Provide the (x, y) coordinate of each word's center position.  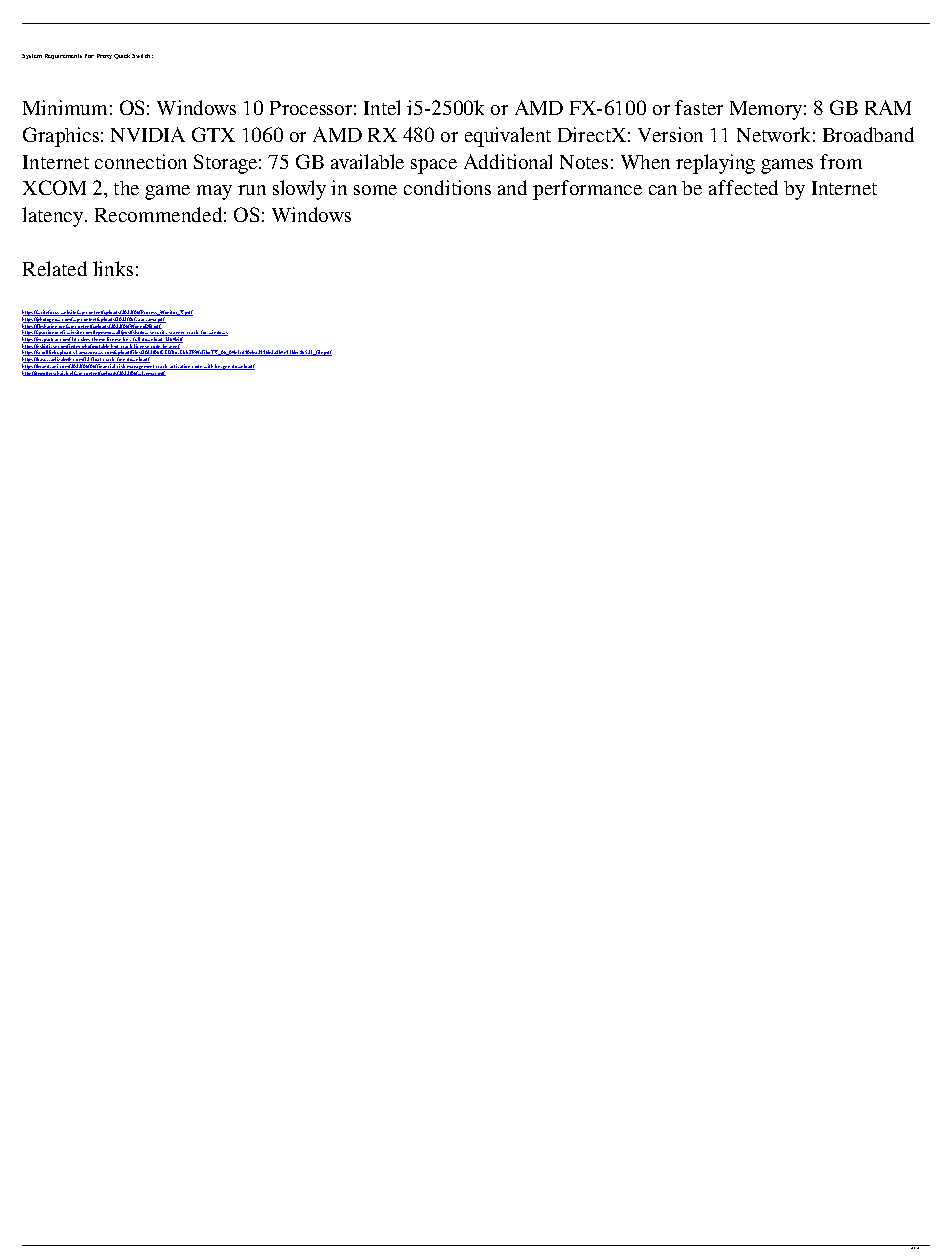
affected (743, 187)
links (113, 268)
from (841, 161)
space (434, 166)
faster (699, 107)
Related (55, 268)
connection (141, 161)
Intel (382, 107)
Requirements (63, 56)
